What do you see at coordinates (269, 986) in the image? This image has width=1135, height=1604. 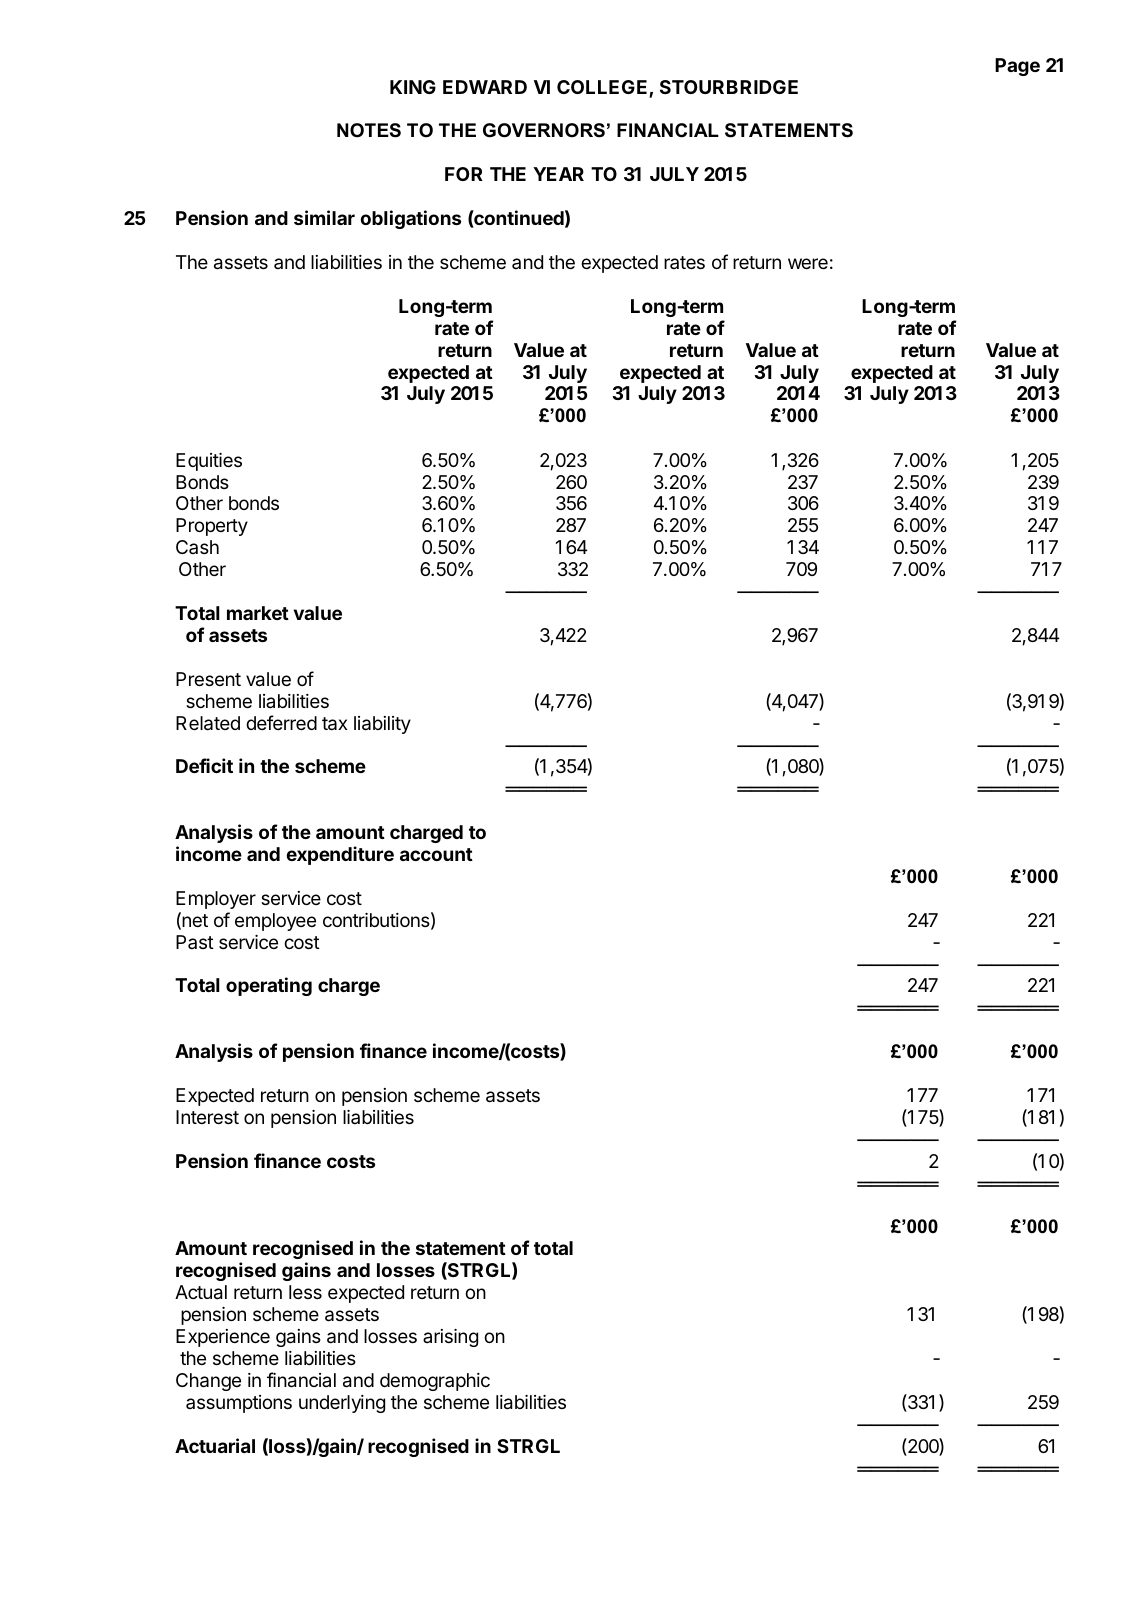 I see `operating` at bounding box center [269, 986].
